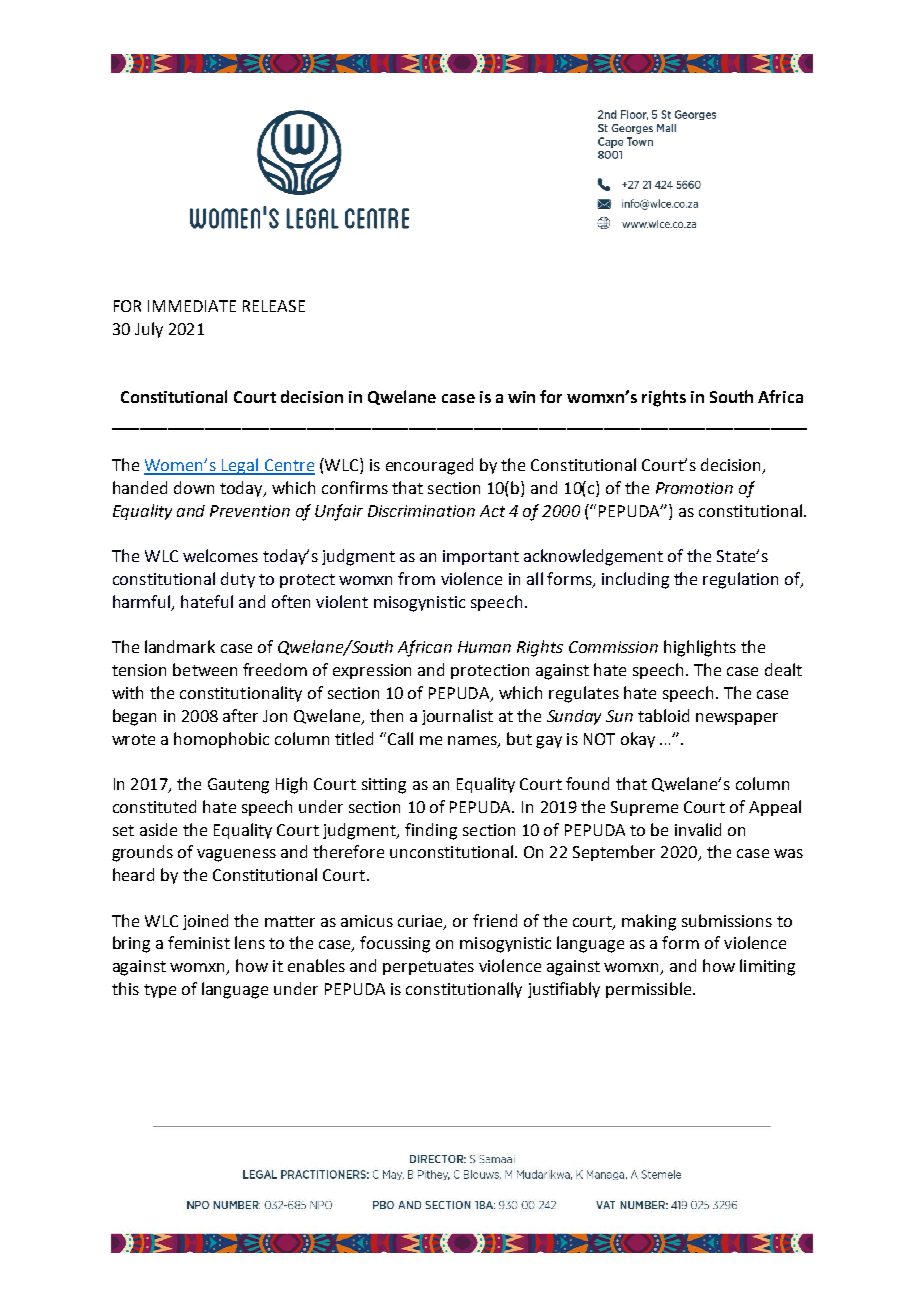 The height and width of the screenshot is (1308, 924). What do you see at coordinates (783, 669) in the screenshot?
I see `dealt` at bounding box center [783, 669].
